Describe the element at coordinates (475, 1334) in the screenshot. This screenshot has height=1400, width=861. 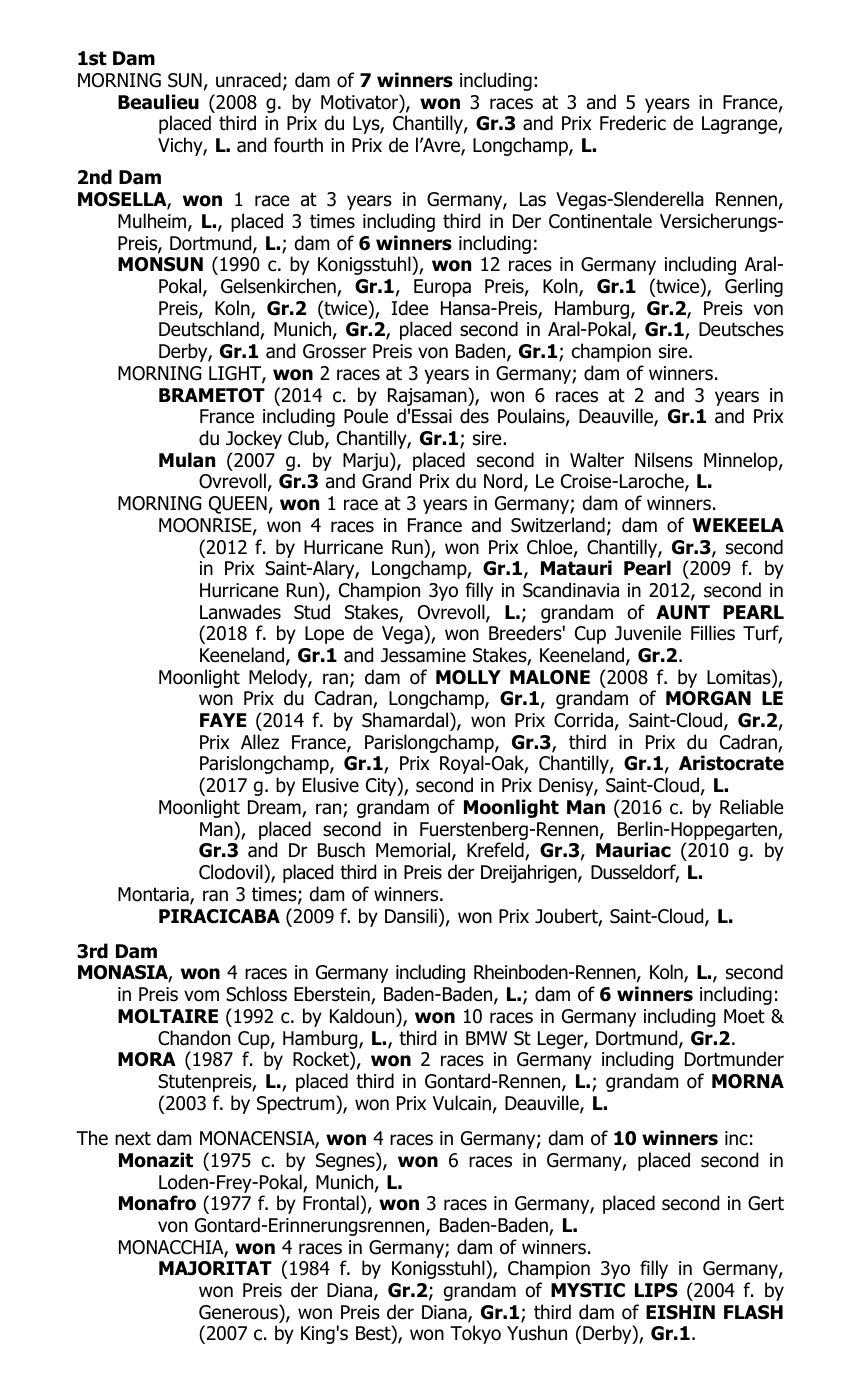
I see `Tokyo` at that location.
